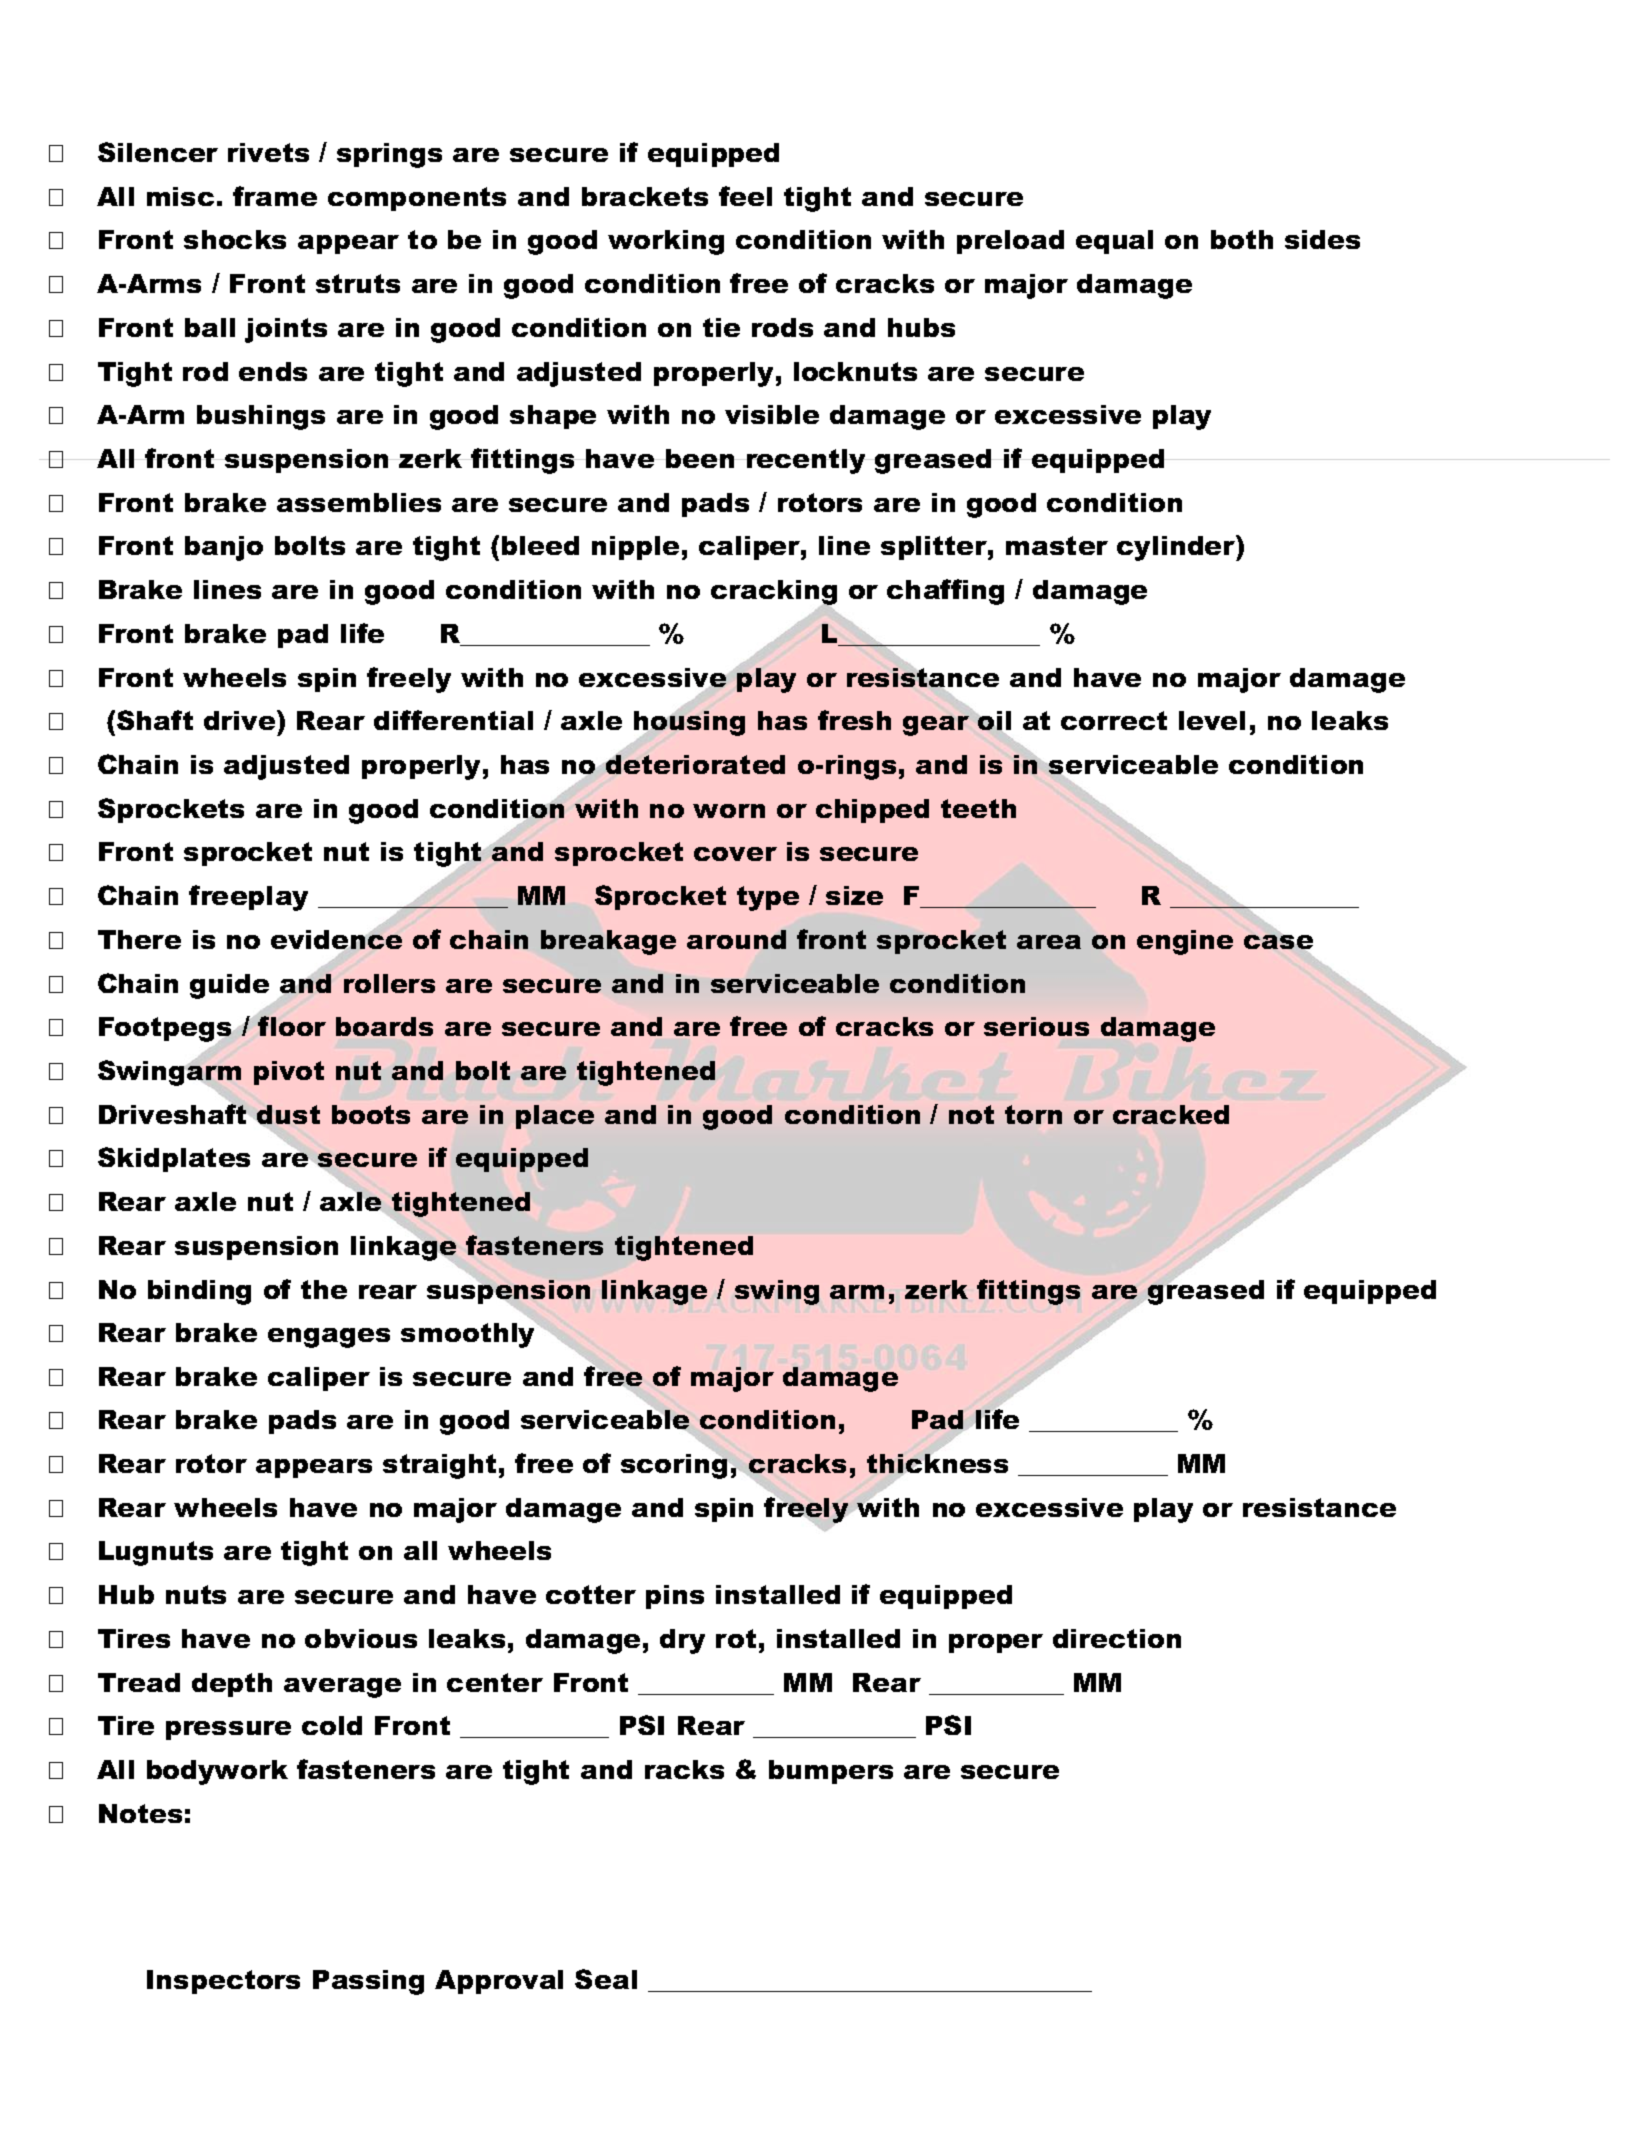 The image size is (1649, 2134). I want to click on Inspectors, so click(223, 1982).
